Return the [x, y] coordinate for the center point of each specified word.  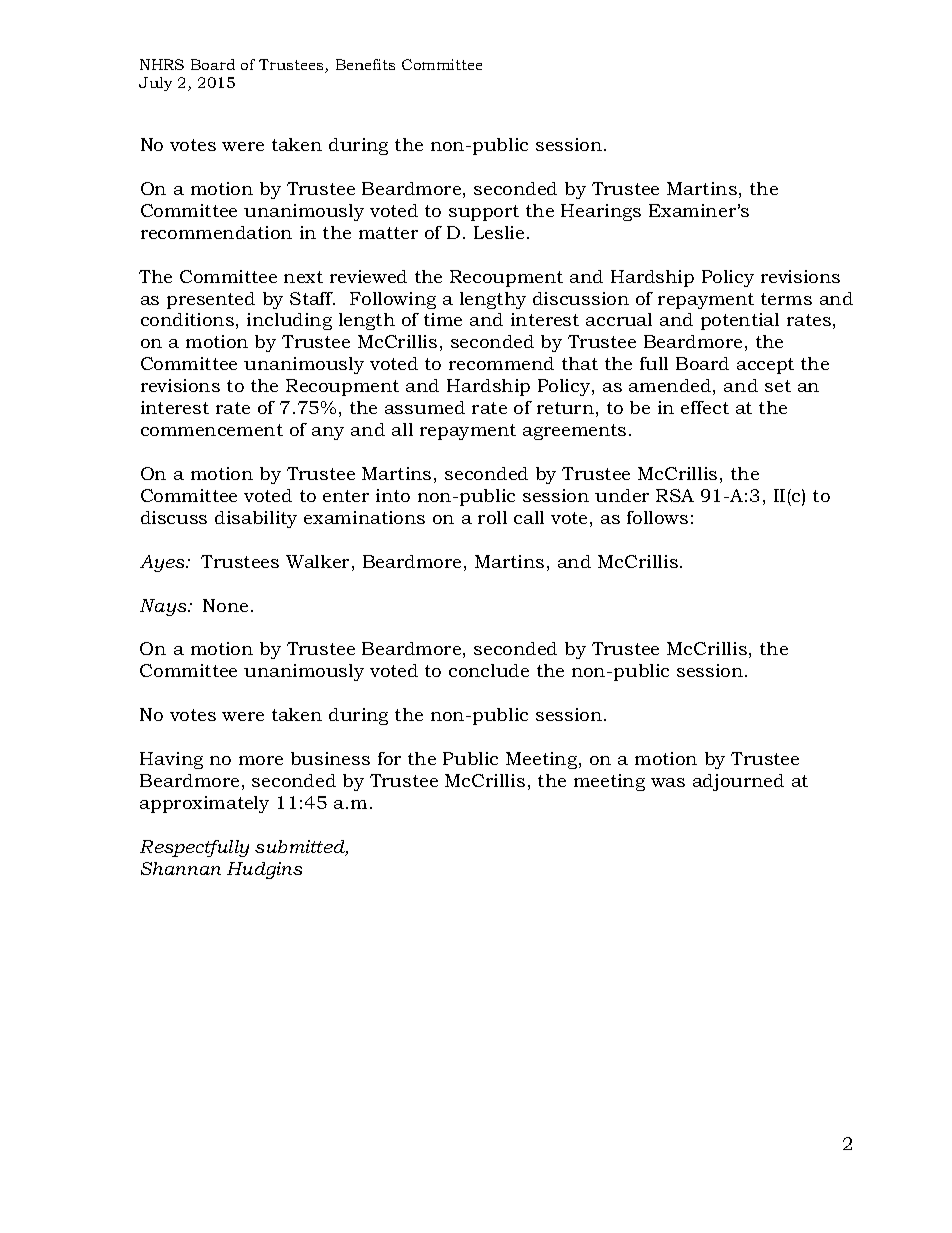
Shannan [181, 868]
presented [211, 300]
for [389, 758]
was [668, 782]
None [225, 605]
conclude [489, 670]
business [330, 758]
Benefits [365, 64]
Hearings [601, 212]
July [155, 84]
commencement [212, 430]
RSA [675, 495]
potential [740, 321]
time [443, 319]
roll [492, 517]
